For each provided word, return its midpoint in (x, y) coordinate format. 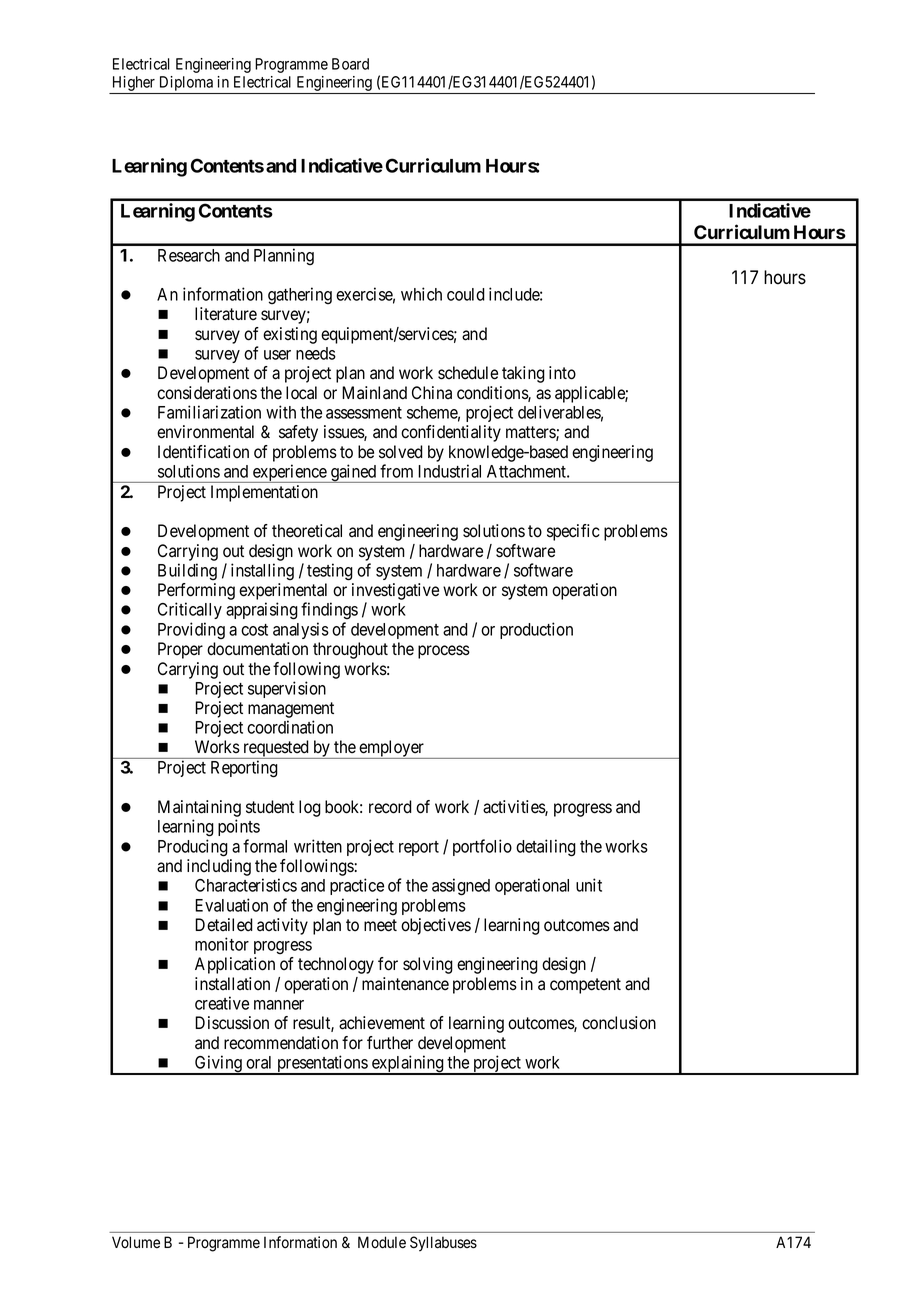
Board (350, 64)
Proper (180, 650)
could (466, 294)
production (536, 630)
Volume (136, 1242)
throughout (350, 650)
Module (382, 1242)
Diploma (186, 85)
